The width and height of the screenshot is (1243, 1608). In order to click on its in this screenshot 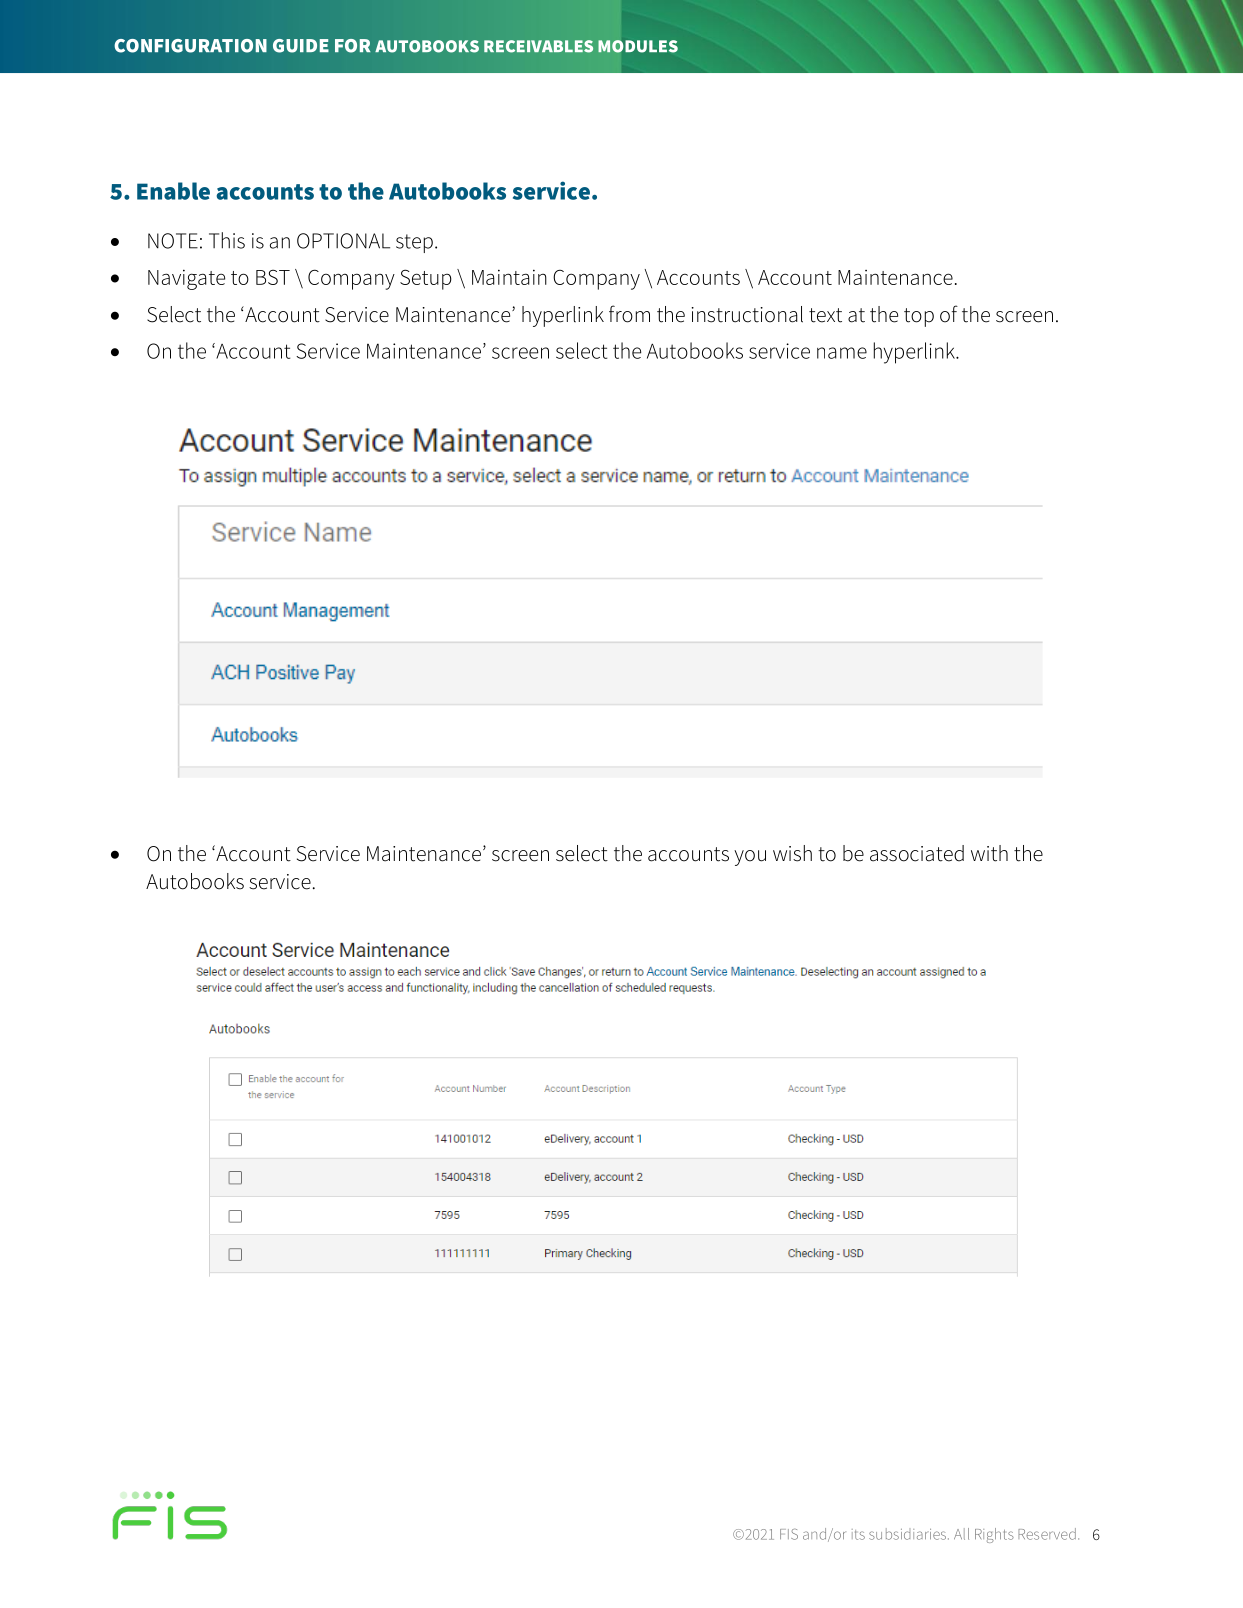, I will do `click(858, 1534)`.
